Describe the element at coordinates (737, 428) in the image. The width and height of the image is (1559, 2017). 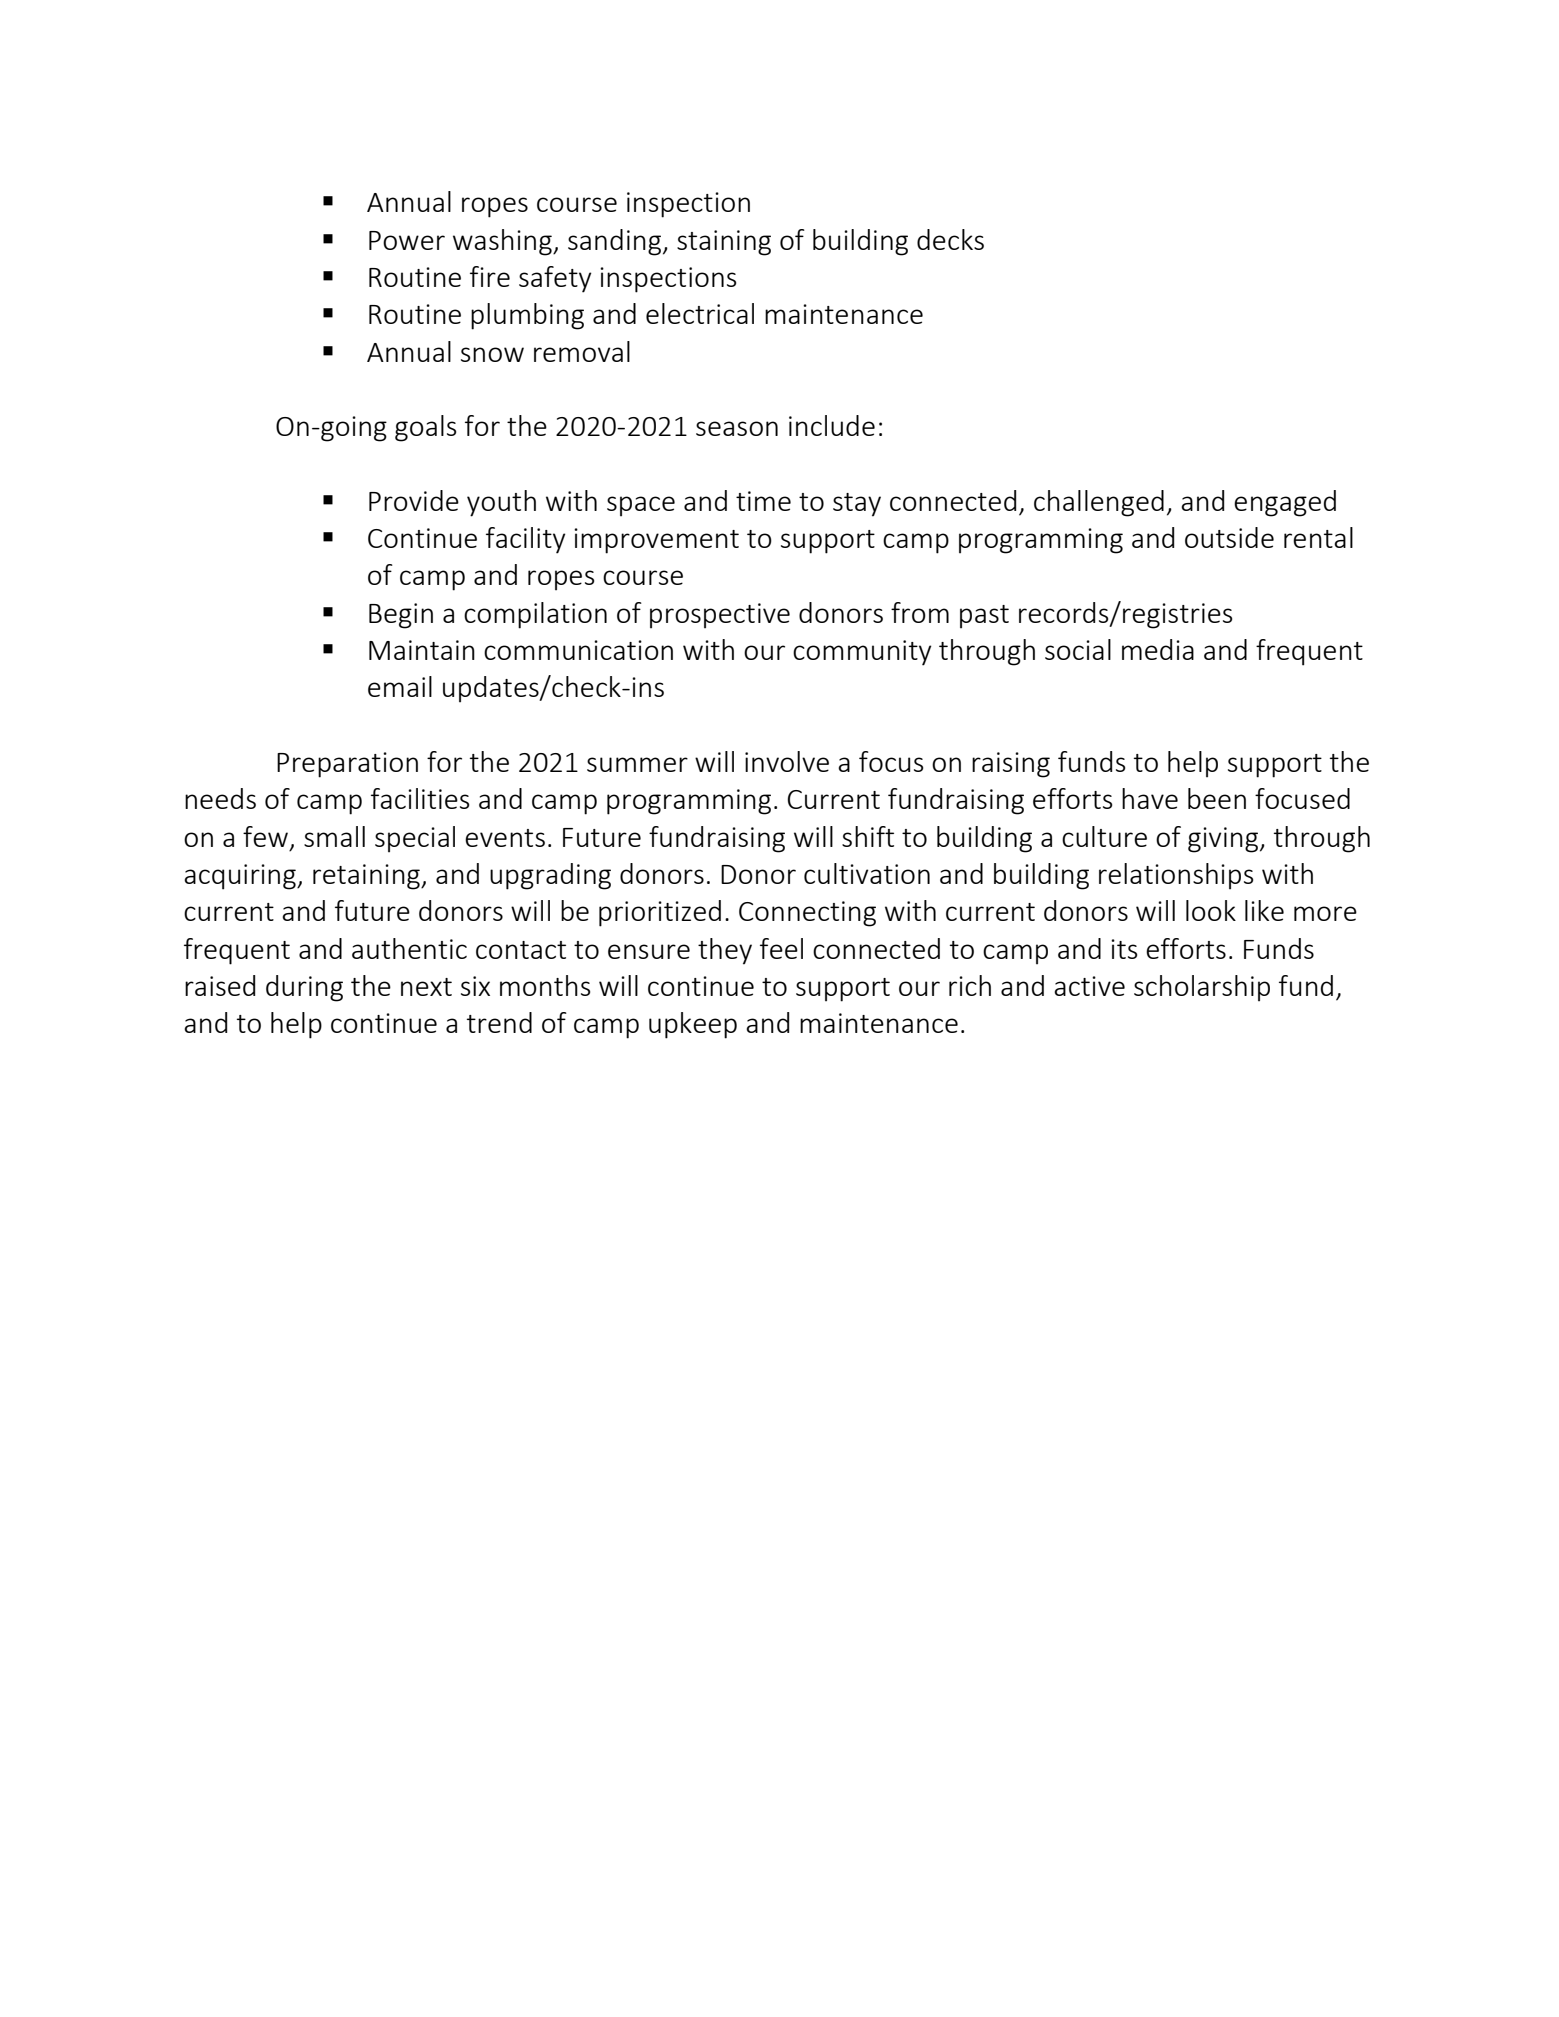
I see `season` at that location.
